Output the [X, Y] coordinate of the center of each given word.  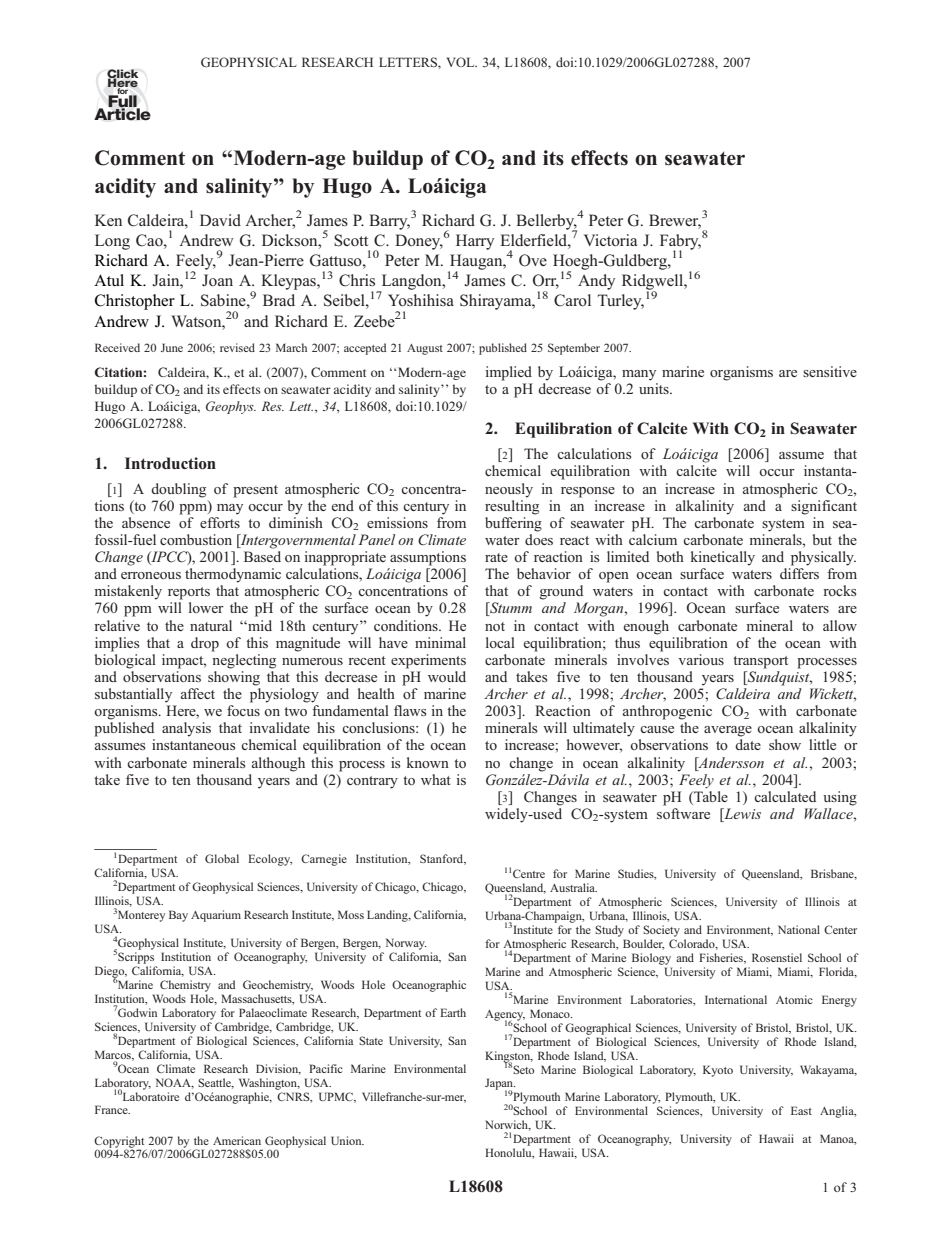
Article [122, 113]
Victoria [610, 240]
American [237, 1140]
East [801, 1110]
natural [211, 625]
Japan [500, 1085]
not [495, 626]
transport [760, 662]
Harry [475, 242]
